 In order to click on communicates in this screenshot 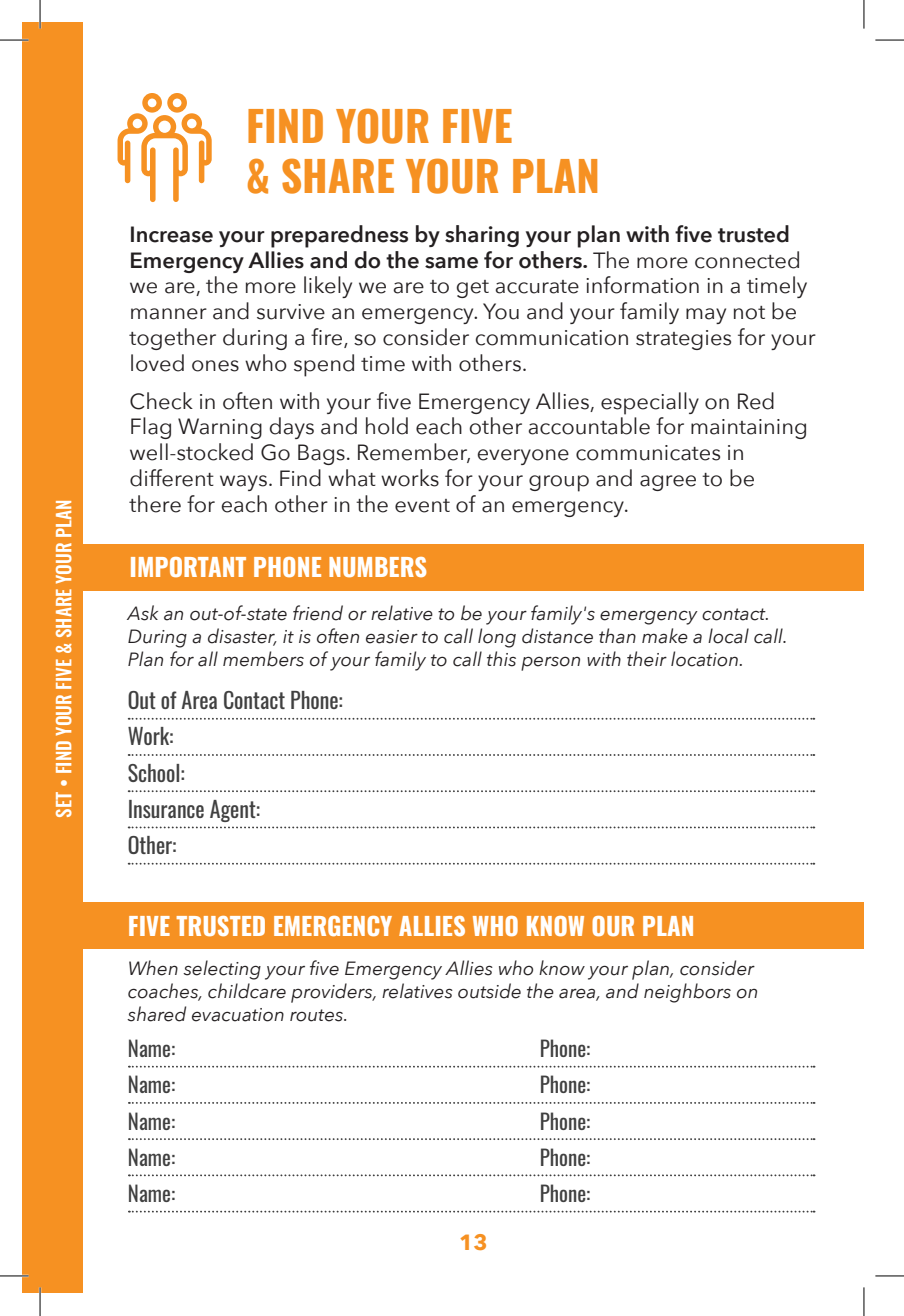, I will do `click(648, 453)`.
